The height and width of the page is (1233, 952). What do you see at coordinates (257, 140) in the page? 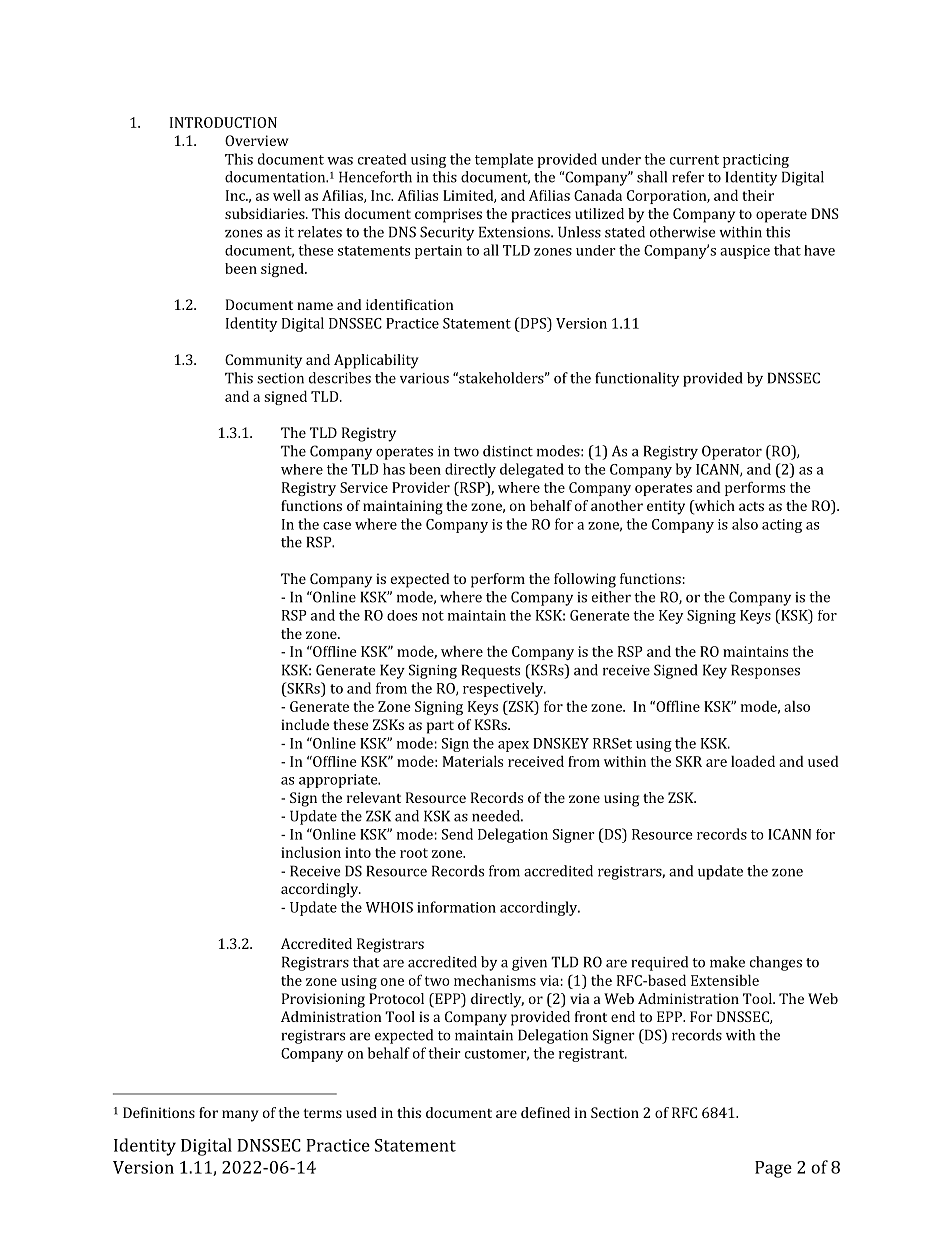
I see `Overview` at bounding box center [257, 140].
